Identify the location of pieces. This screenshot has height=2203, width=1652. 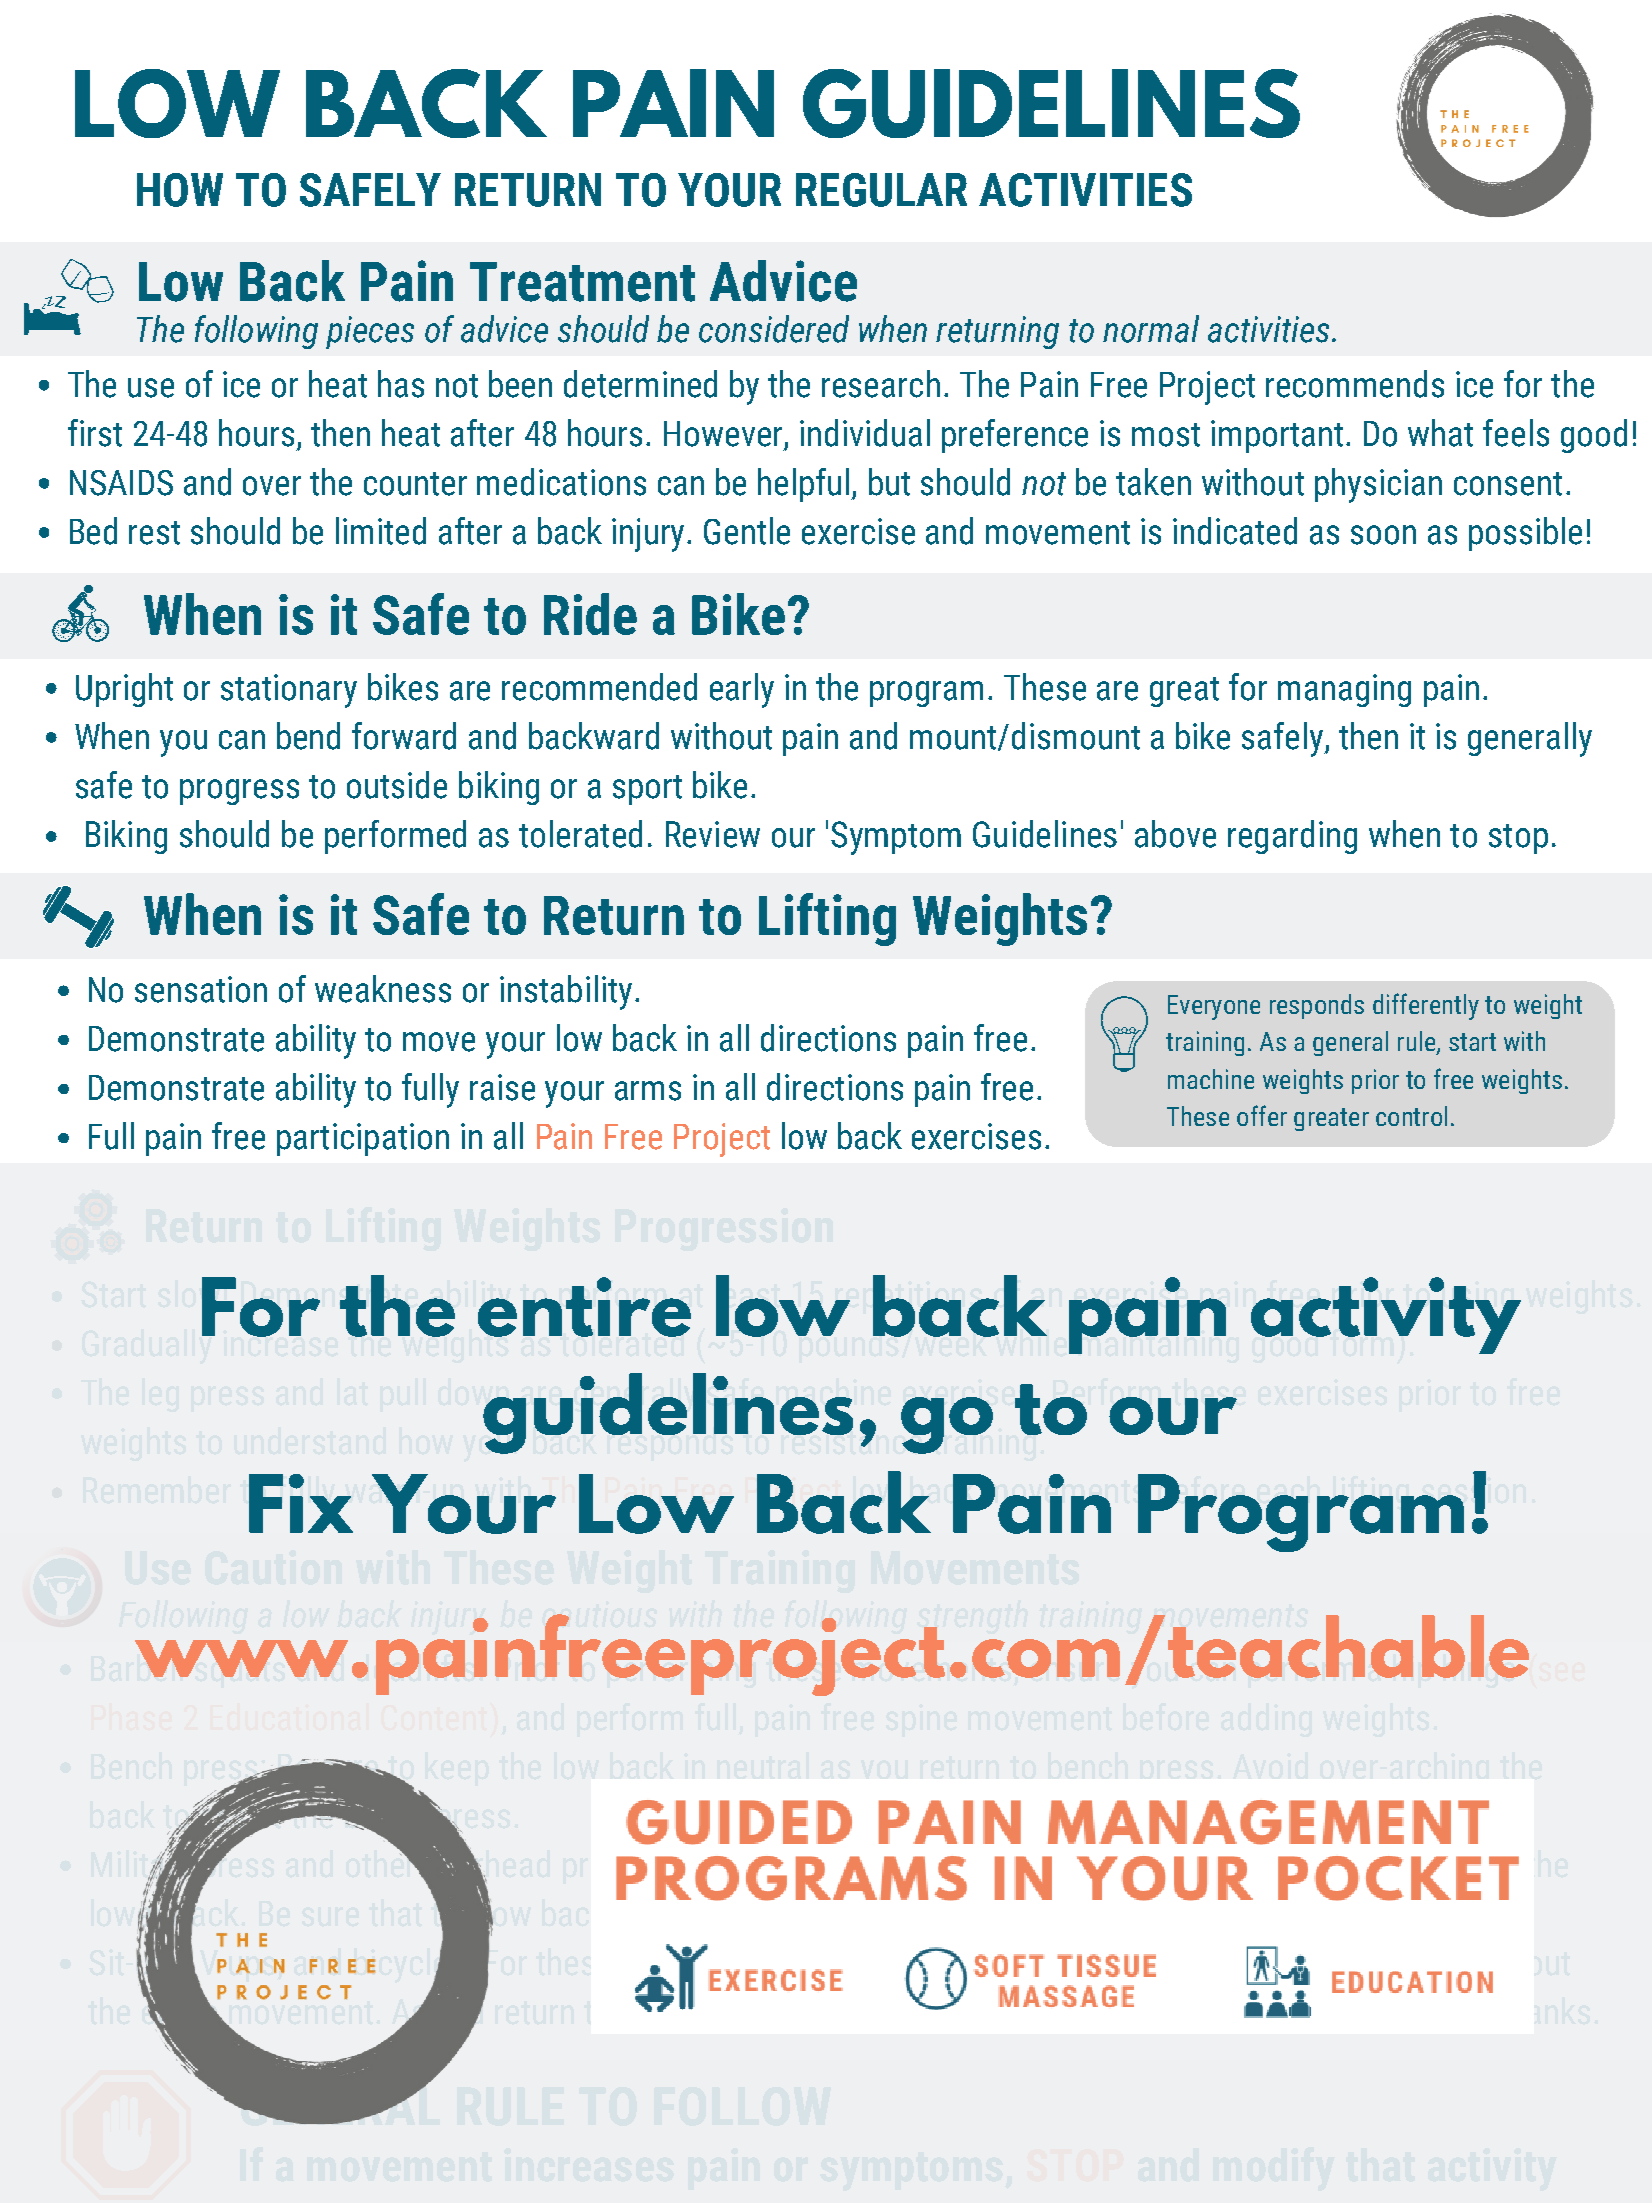
(370, 332).
